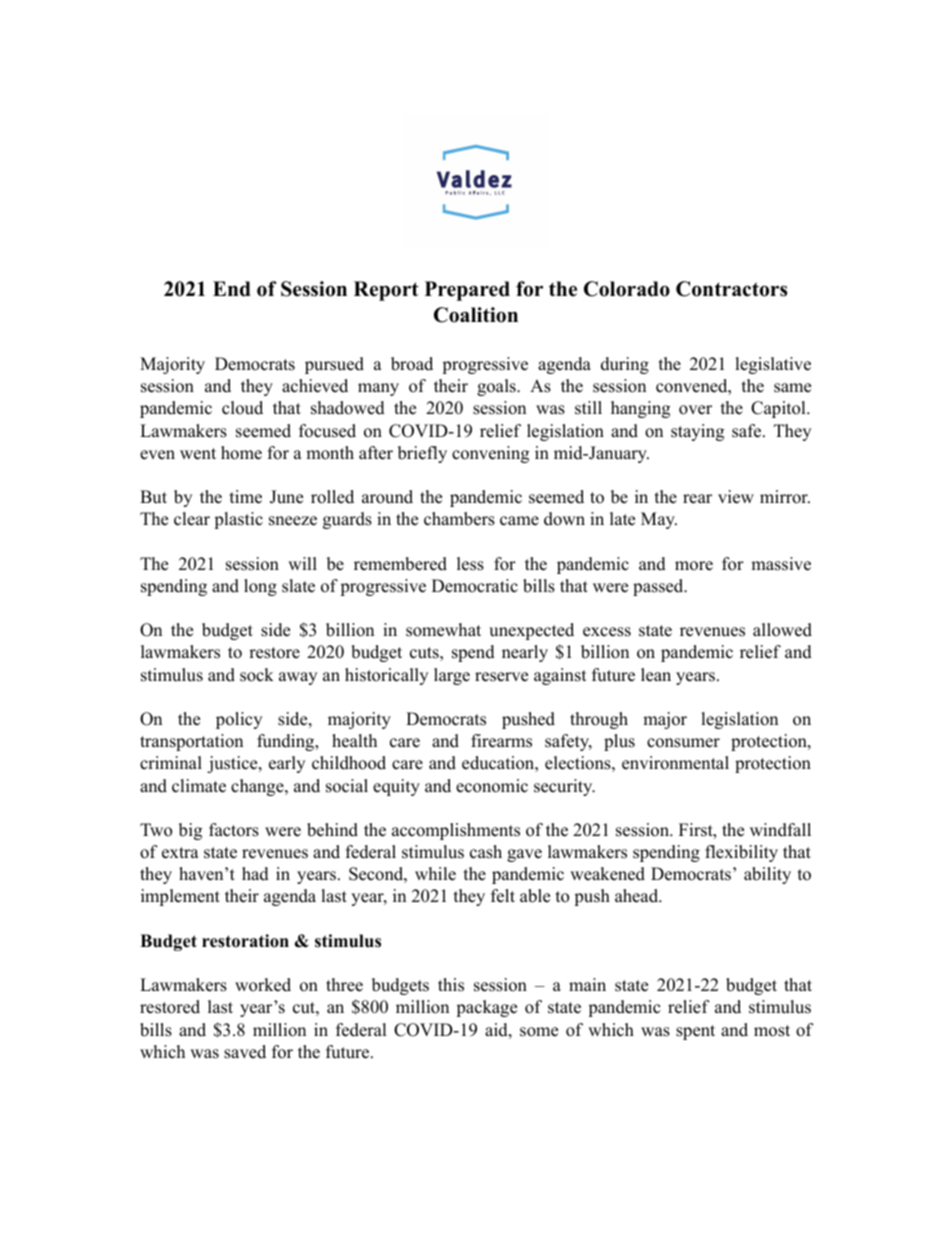 This image has width=952, height=1233. I want to click on Contractors, so click(731, 289).
